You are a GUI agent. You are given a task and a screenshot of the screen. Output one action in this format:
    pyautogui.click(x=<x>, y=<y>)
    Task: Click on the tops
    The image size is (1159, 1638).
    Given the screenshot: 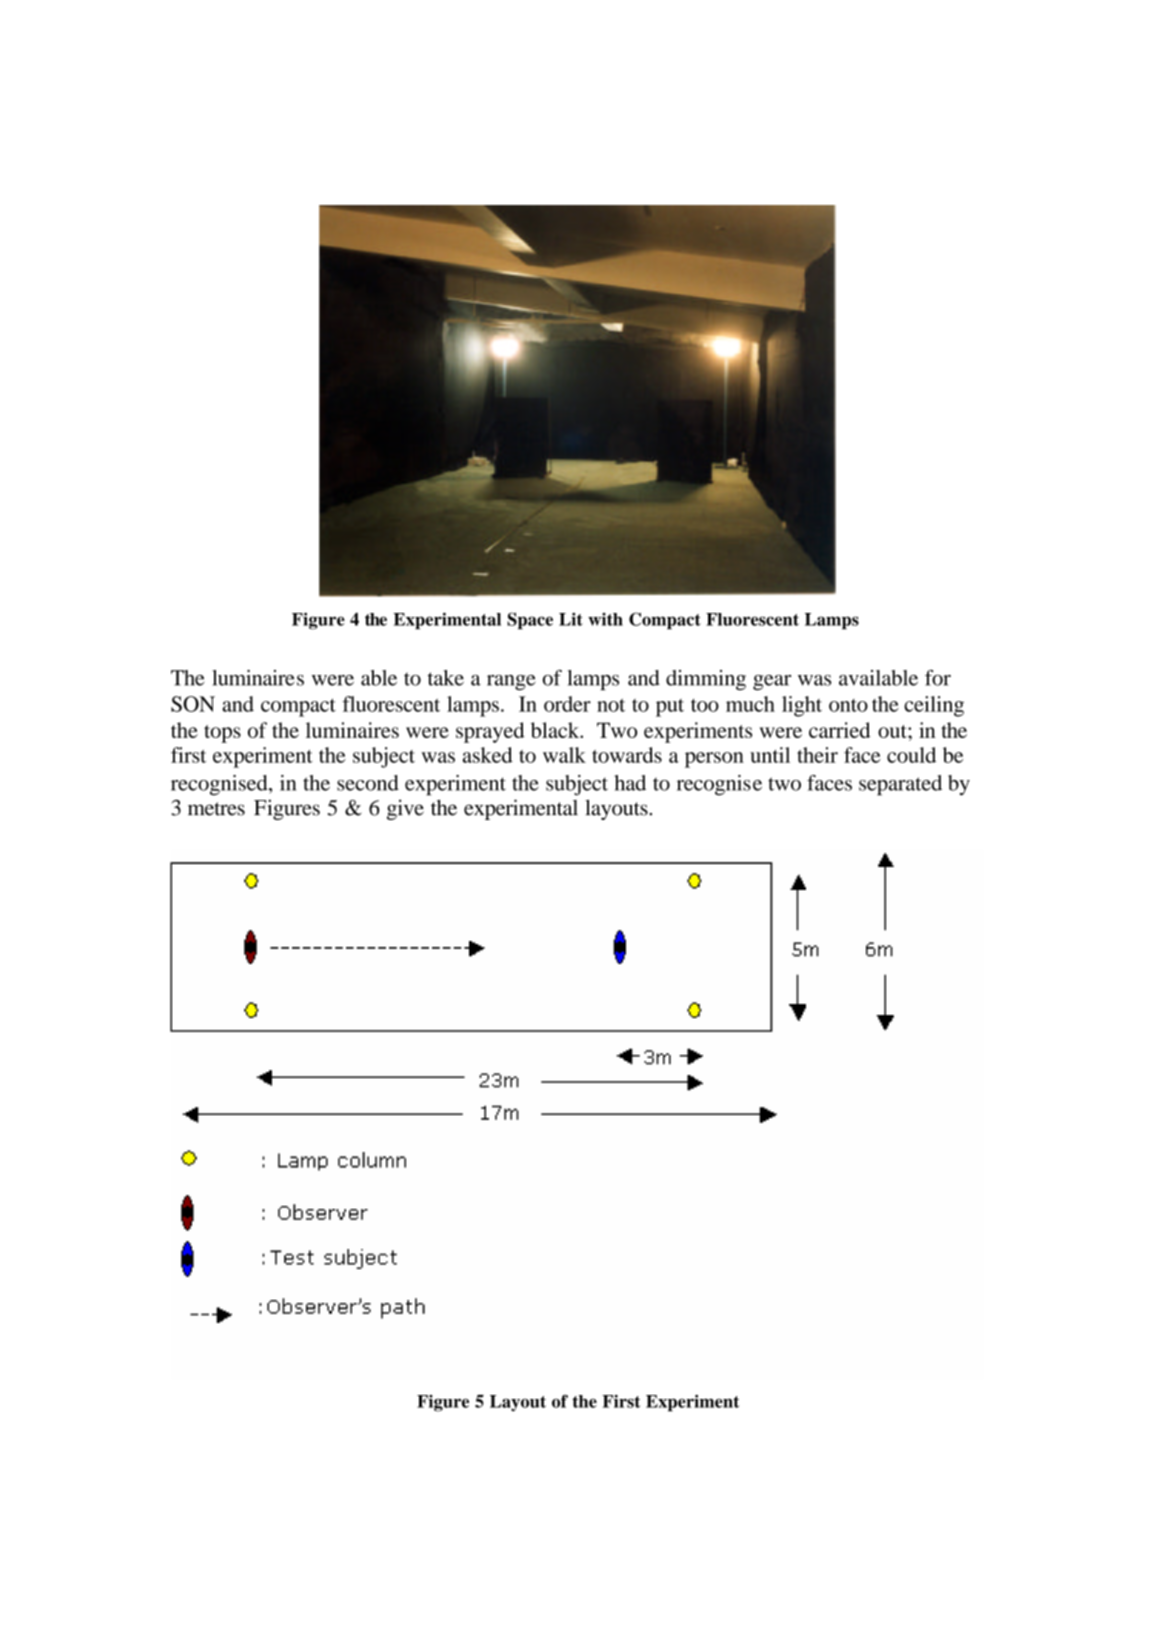 What is the action you would take?
    pyautogui.click(x=222, y=734)
